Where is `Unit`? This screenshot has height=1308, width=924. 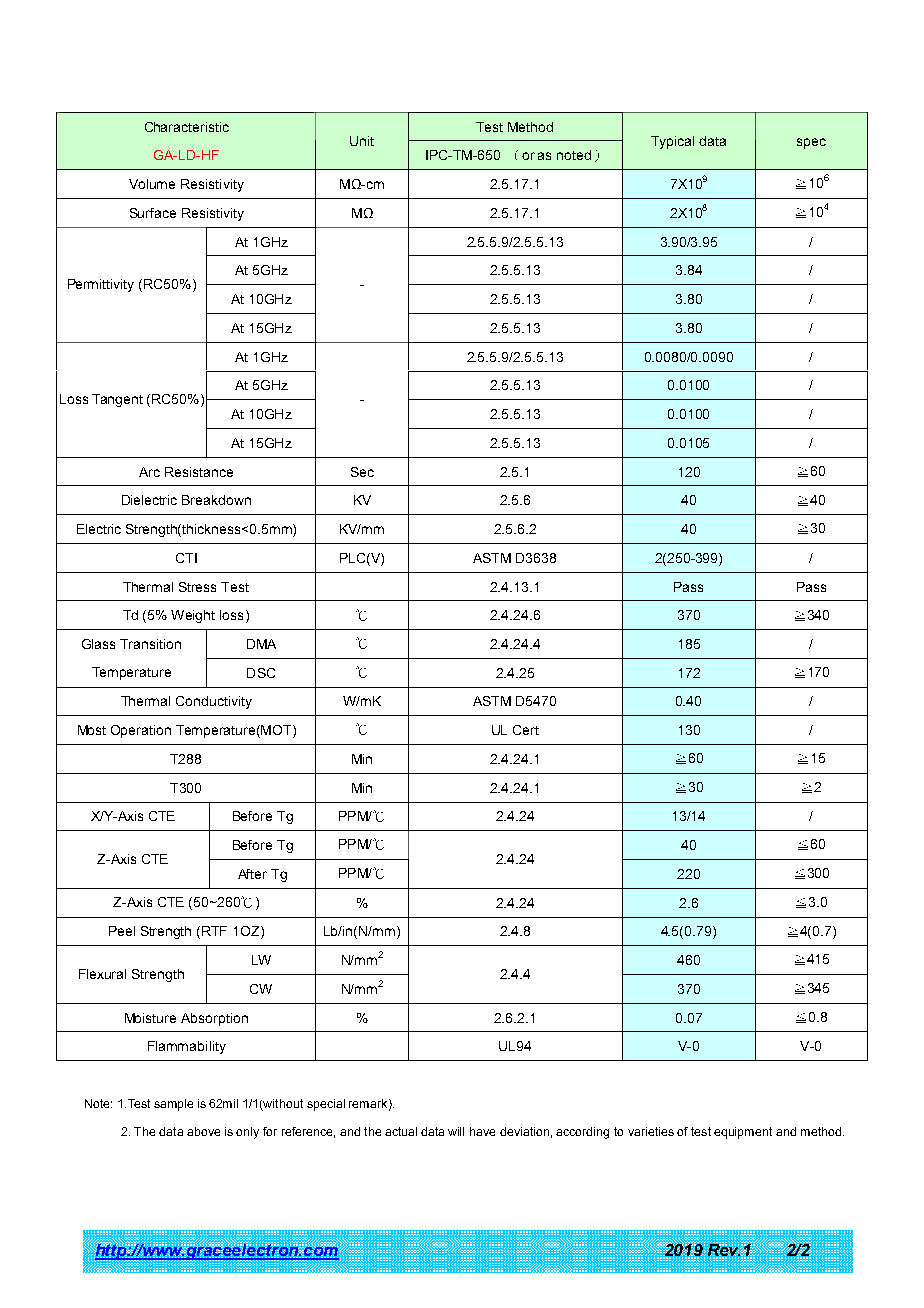
Unit is located at coordinates (362, 141).
